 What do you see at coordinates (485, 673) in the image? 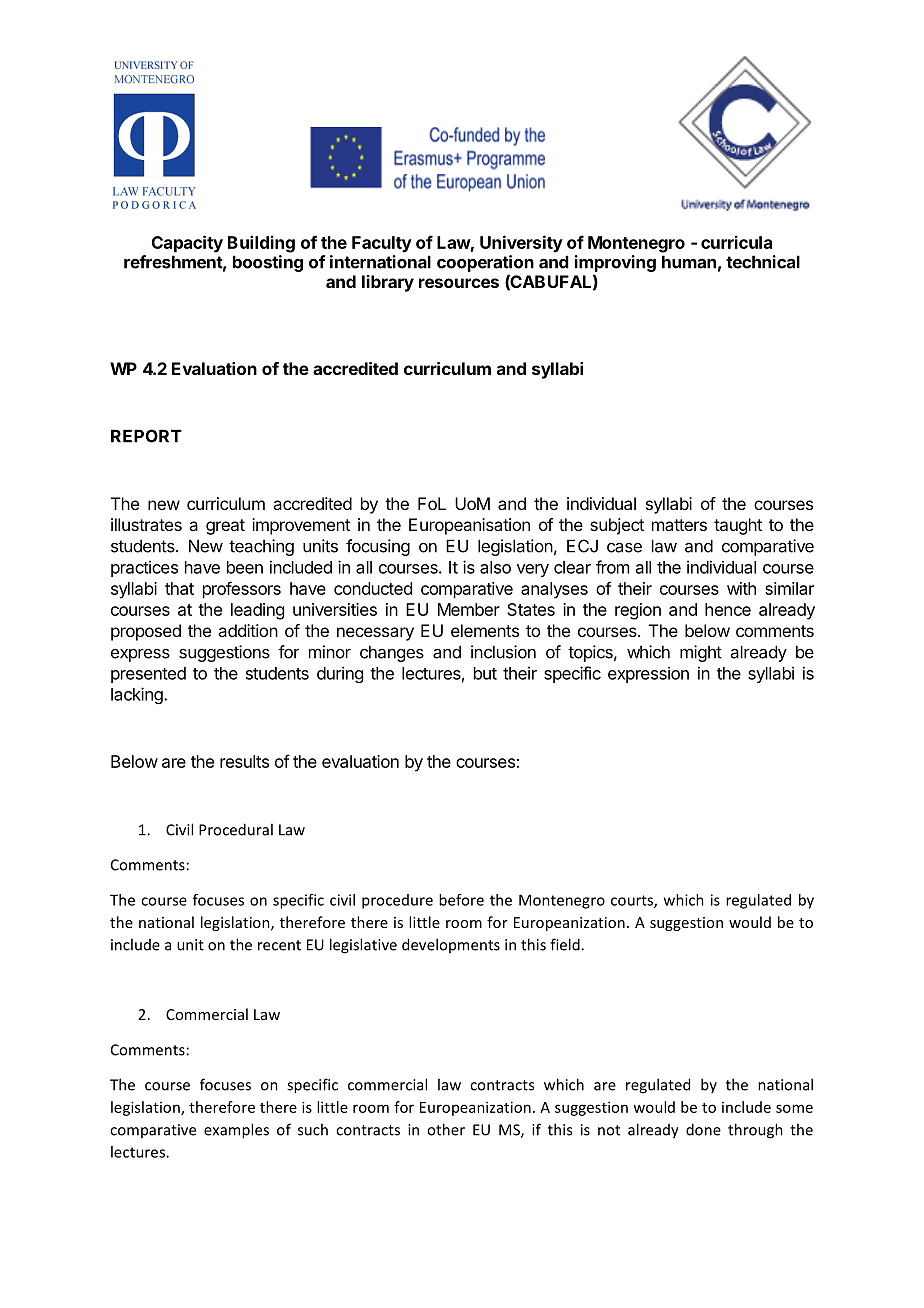
I see `but` at bounding box center [485, 673].
